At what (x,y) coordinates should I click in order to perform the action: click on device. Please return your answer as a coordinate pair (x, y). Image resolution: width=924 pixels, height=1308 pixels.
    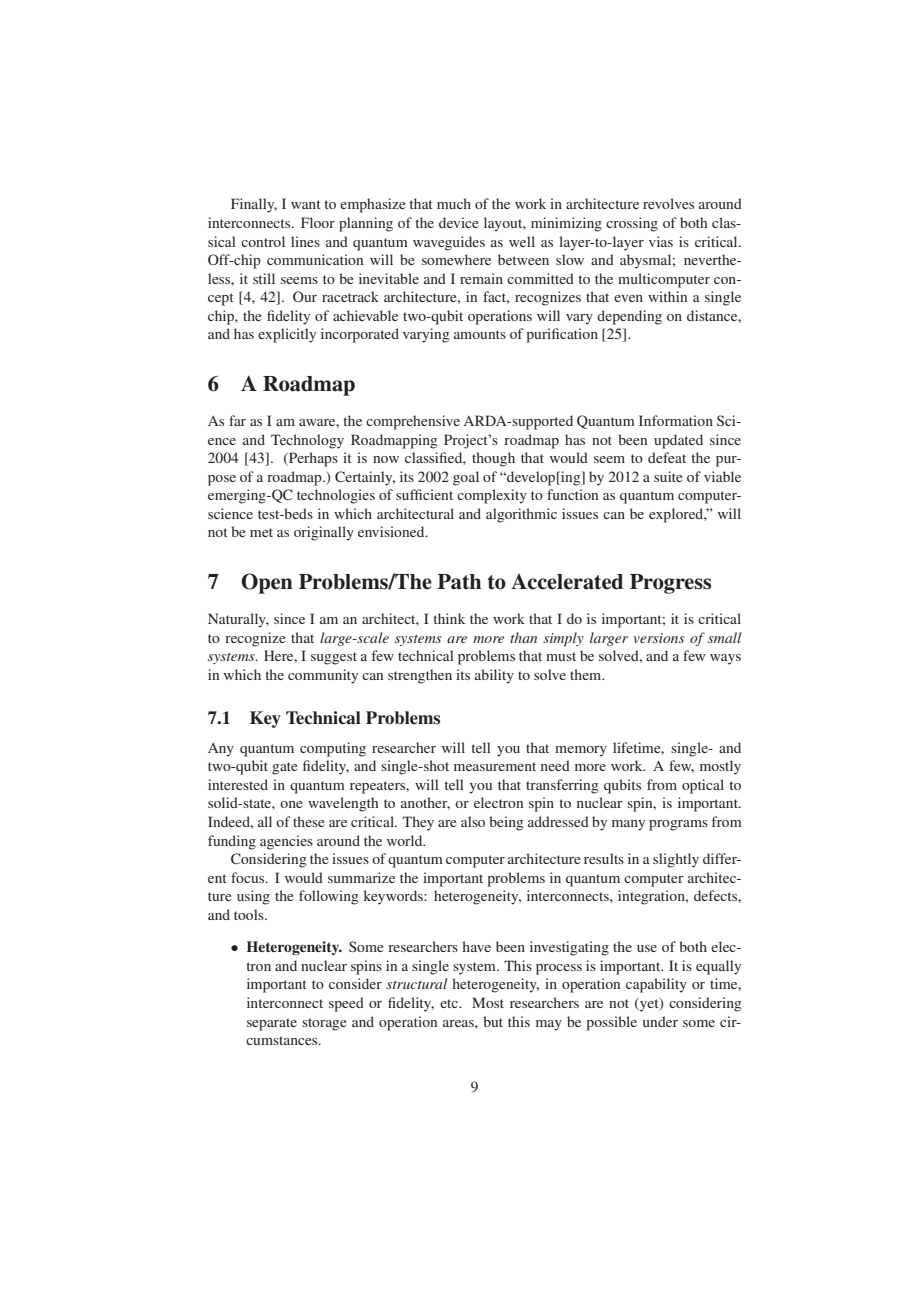
    Looking at the image, I should click on (458, 222).
